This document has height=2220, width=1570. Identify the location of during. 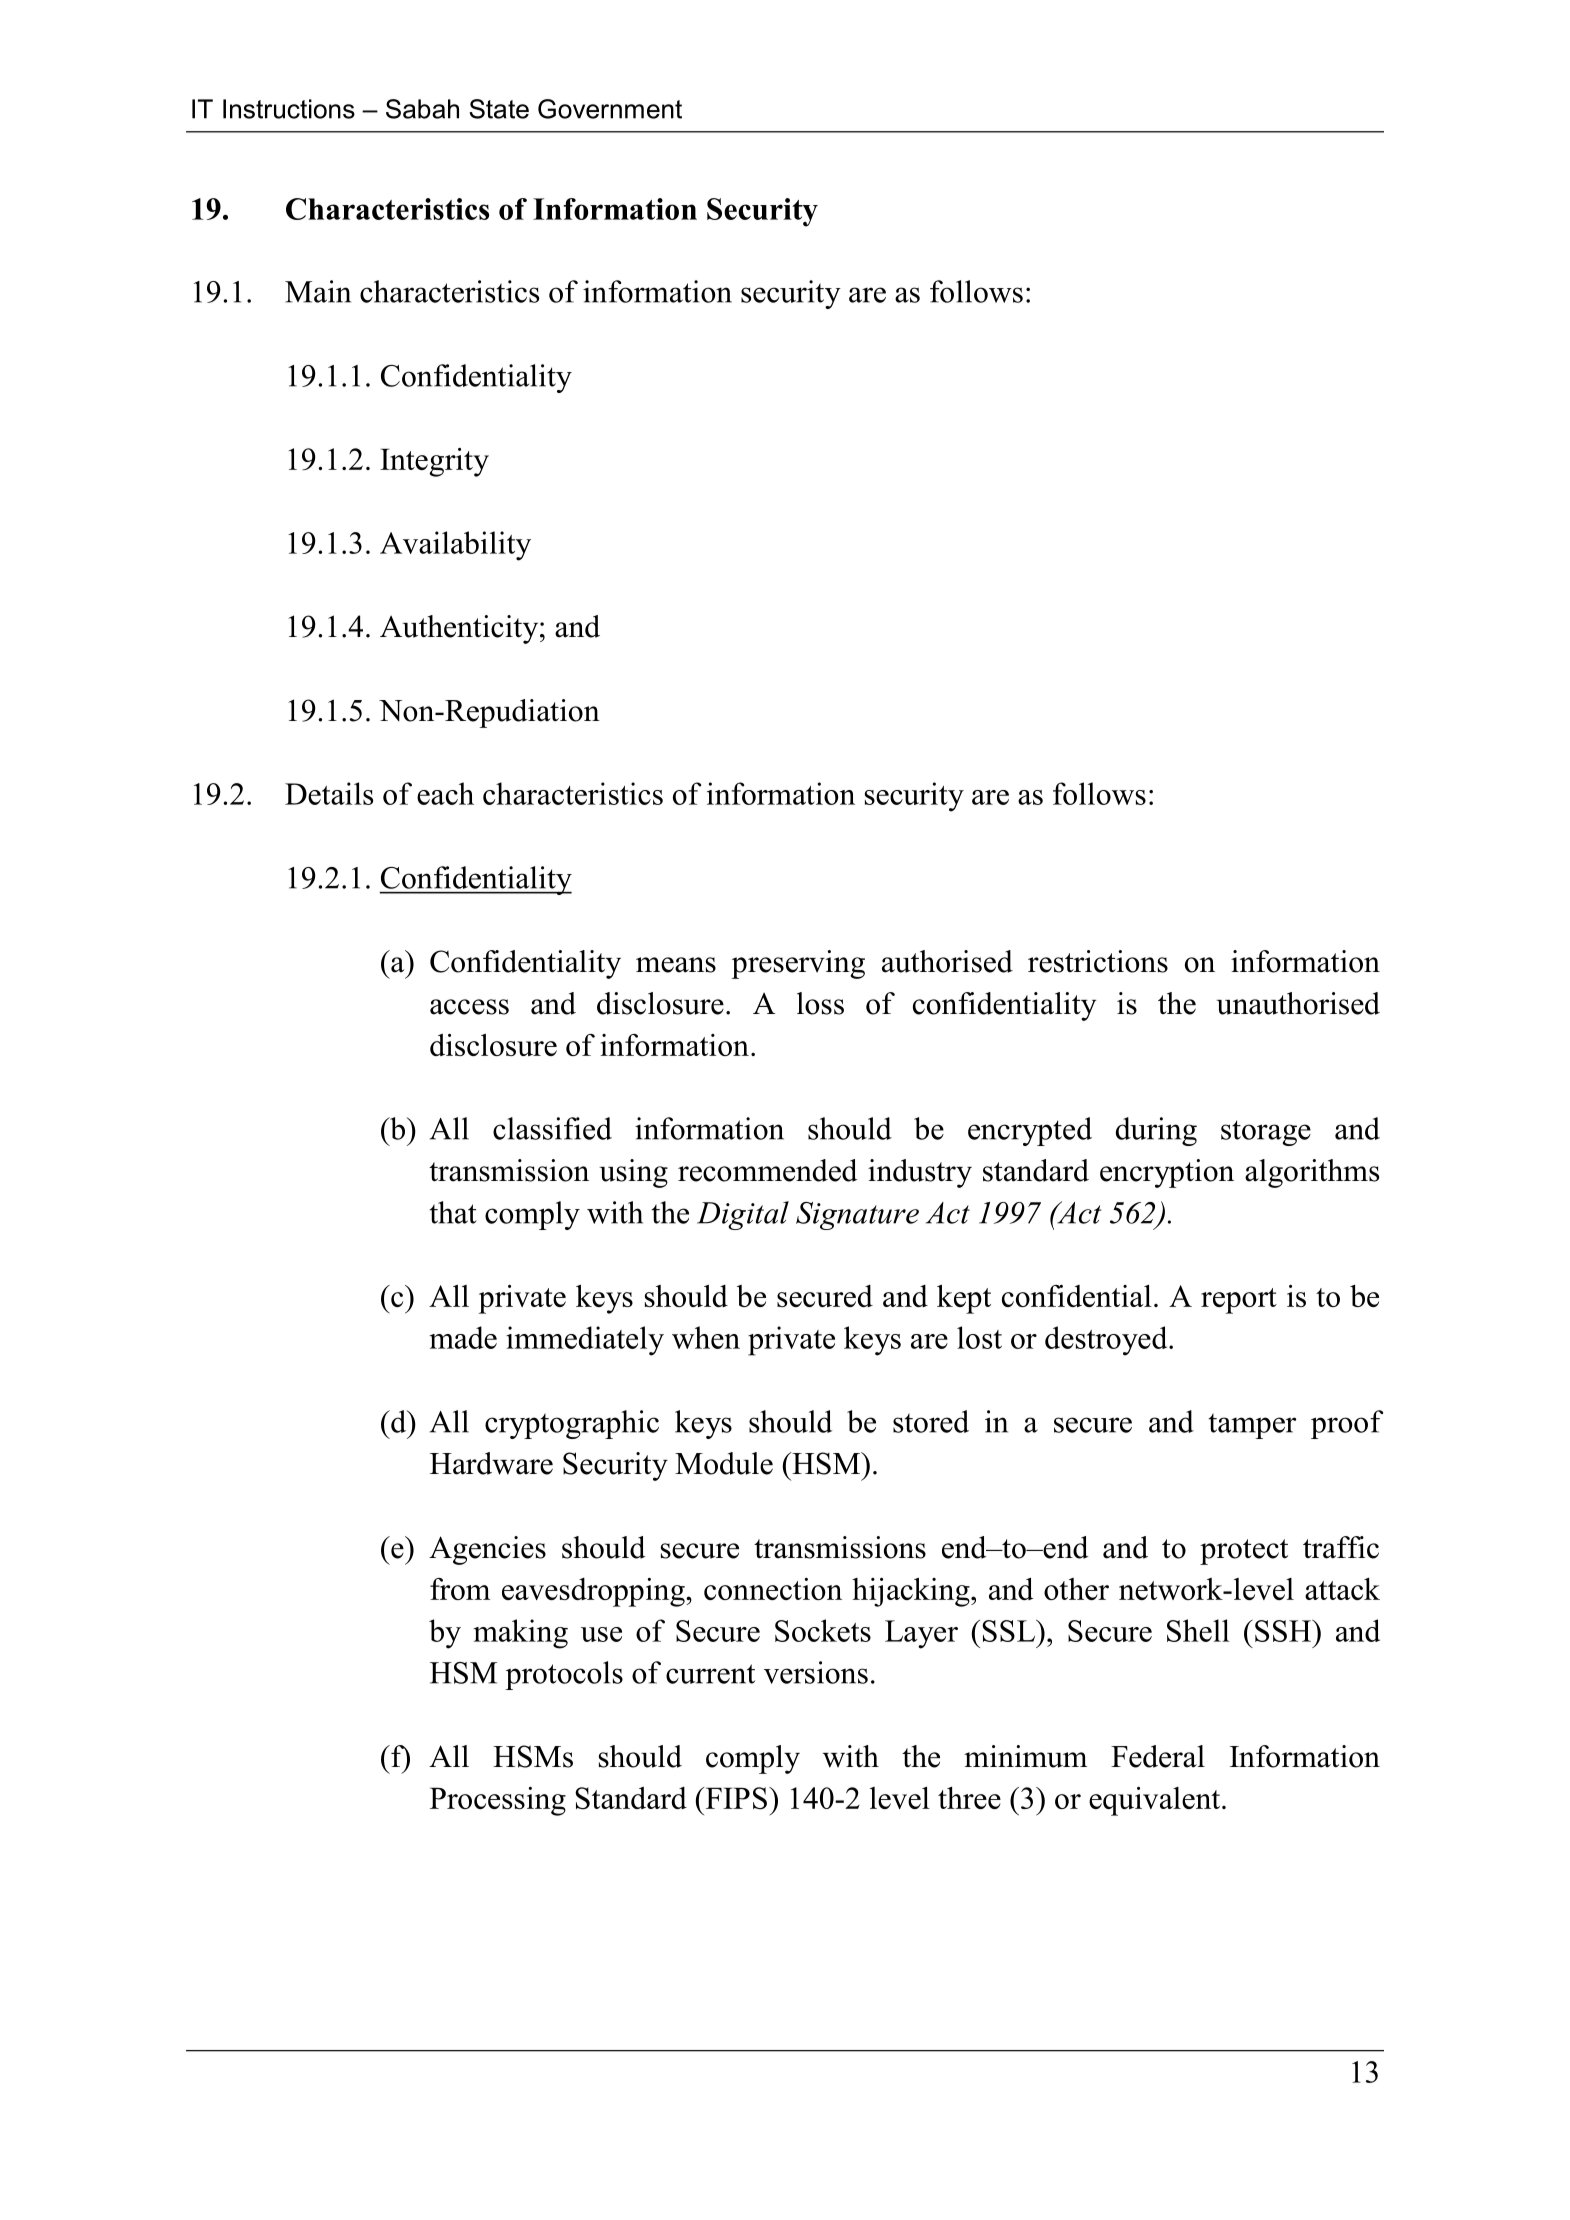
(1156, 1131).
